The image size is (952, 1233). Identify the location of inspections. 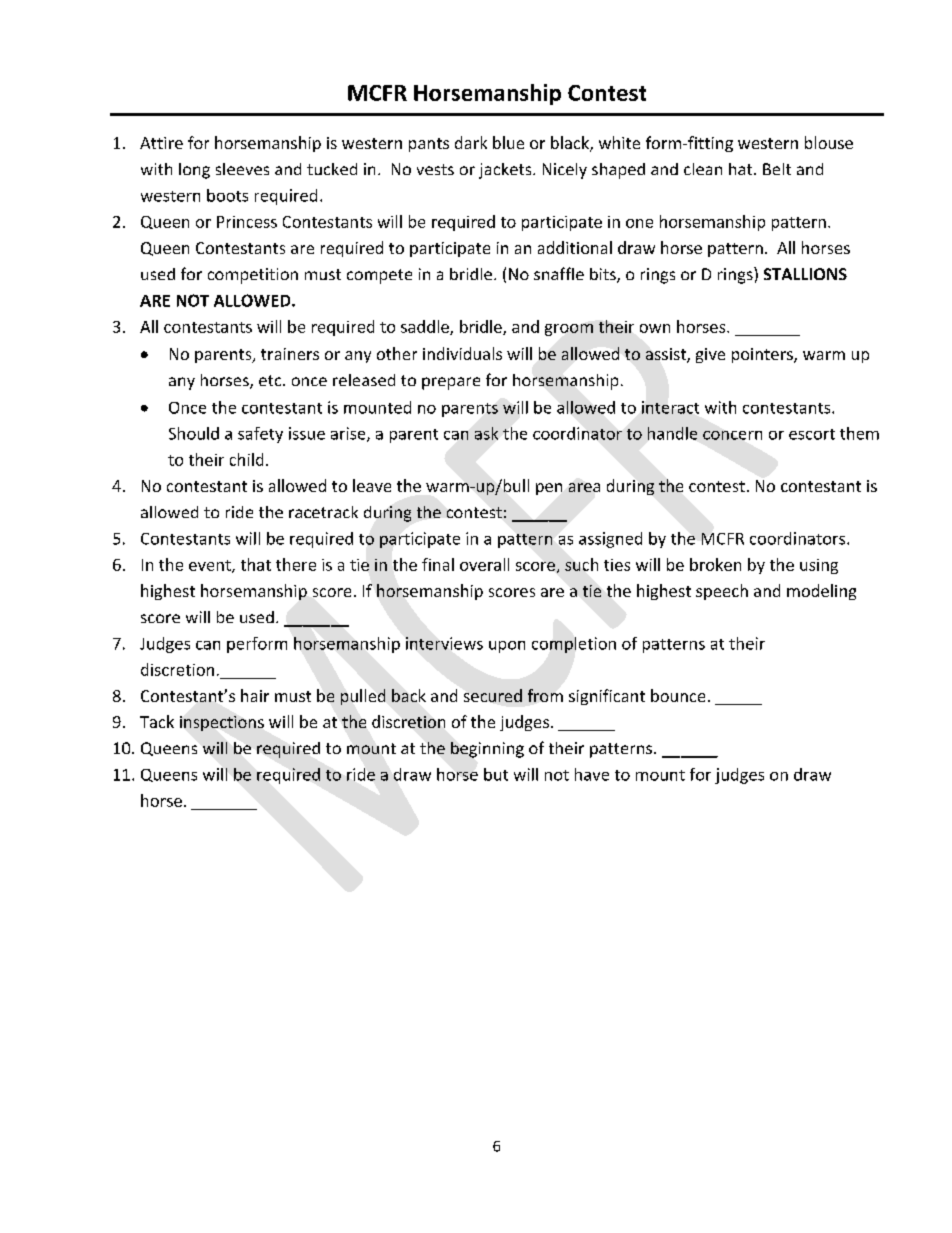
(222, 723).
